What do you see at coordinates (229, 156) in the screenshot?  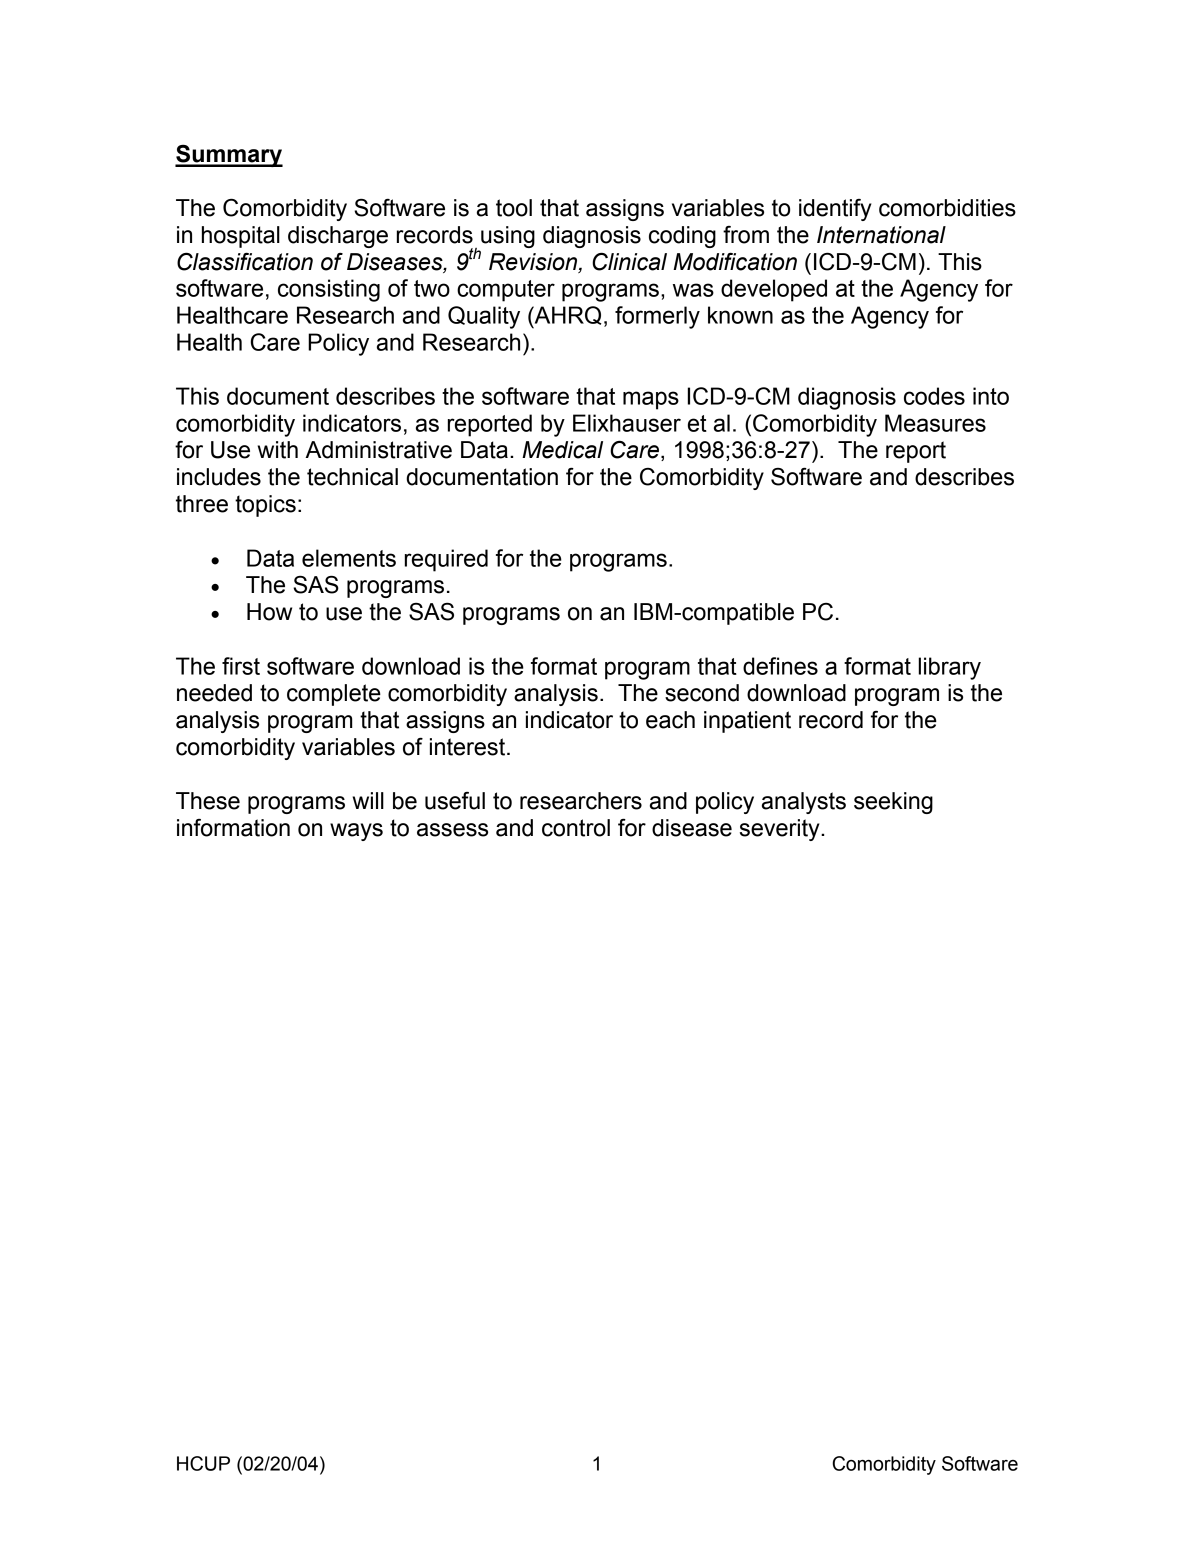 I see `Summary` at bounding box center [229, 156].
